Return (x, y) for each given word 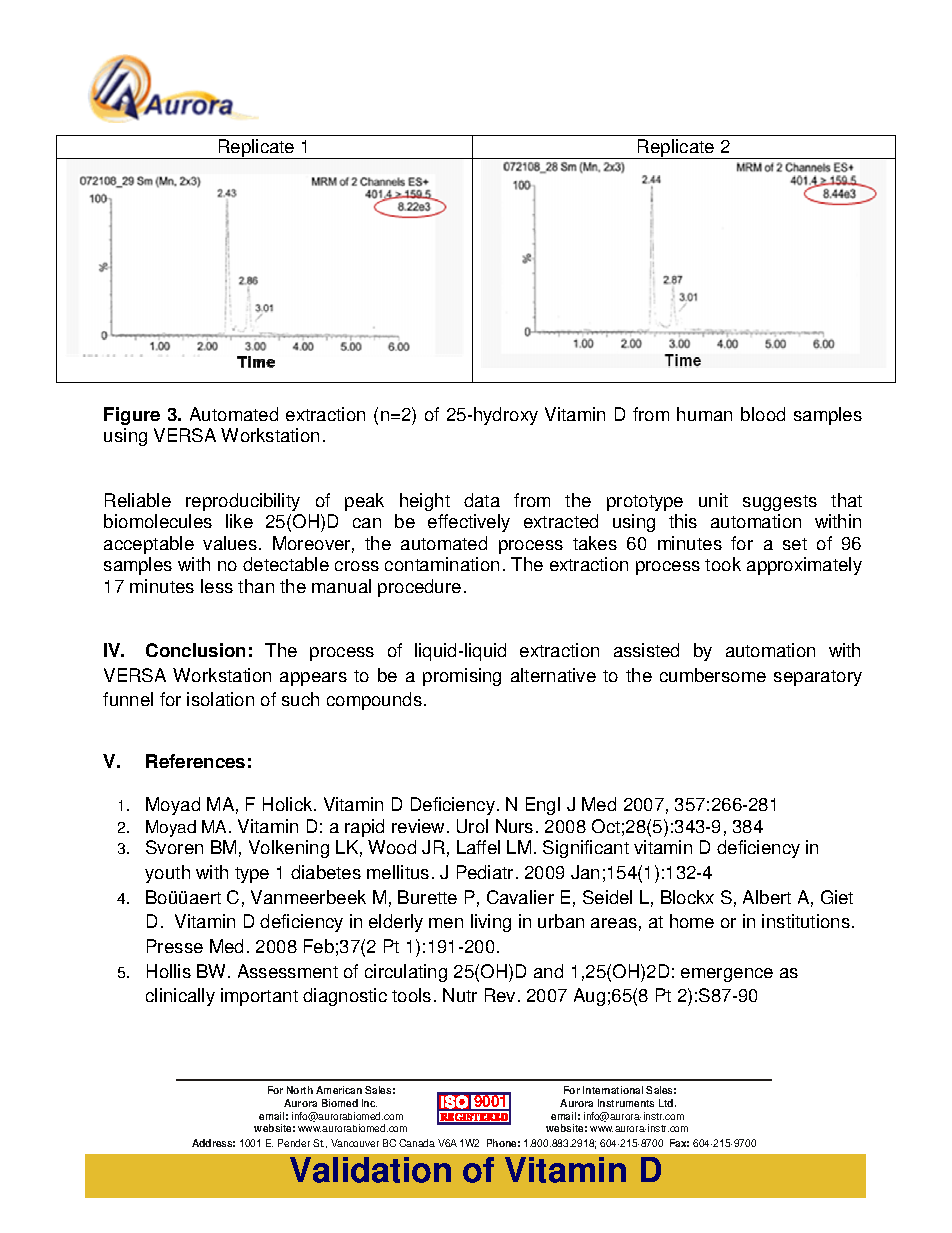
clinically (180, 997)
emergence (727, 975)
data (482, 500)
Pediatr (485, 872)
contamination (442, 564)
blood (763, 414)
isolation (220, 699)
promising (462, 677)
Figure (132, 416)
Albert (767, 897)
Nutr (460, 995)
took (723, 564)
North (300, 1090)
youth (167, 874)
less (217, 586)
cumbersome (713, 675)
